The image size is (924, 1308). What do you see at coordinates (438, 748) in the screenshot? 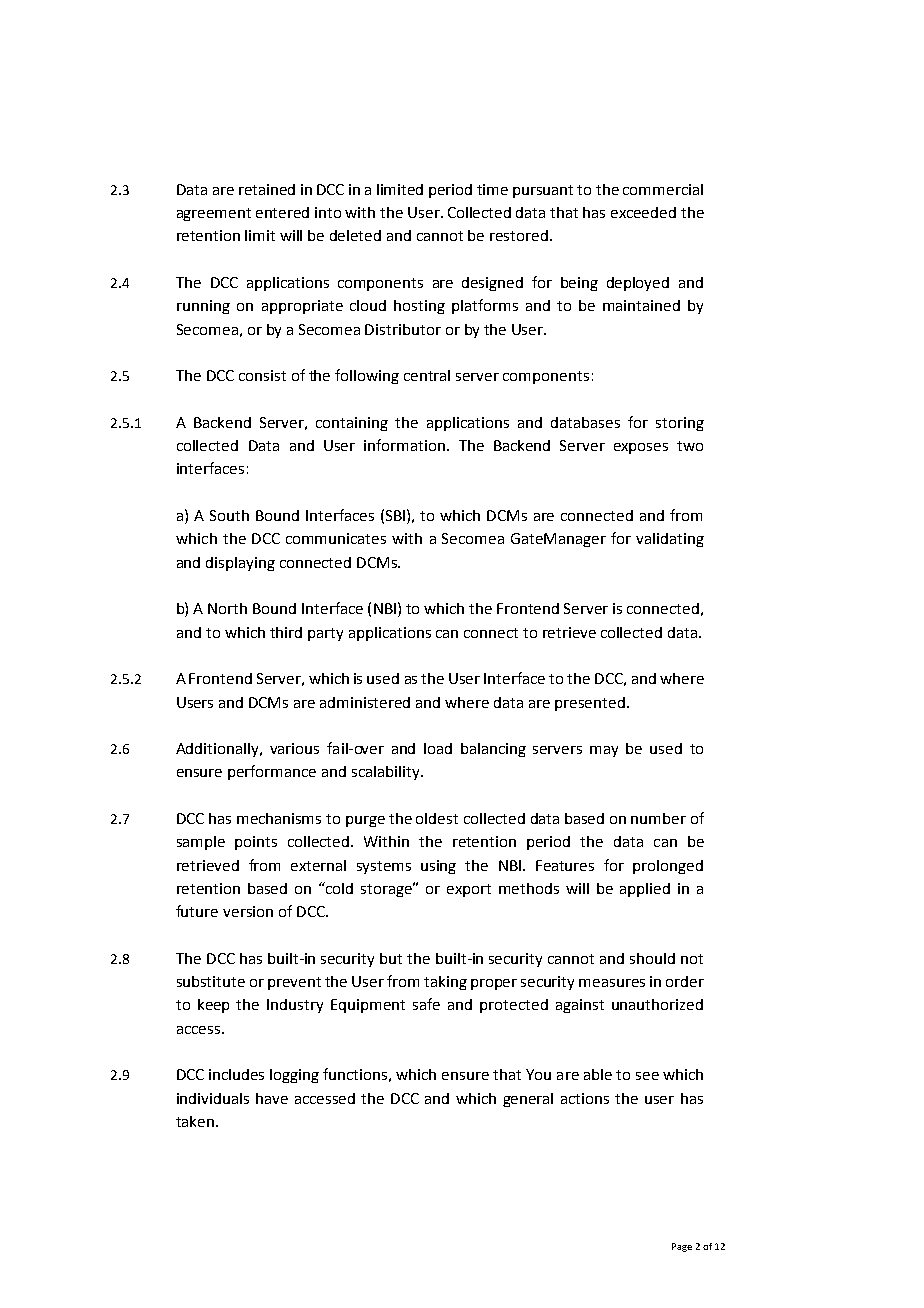
I see `load` at bounding box center [438, 748].
